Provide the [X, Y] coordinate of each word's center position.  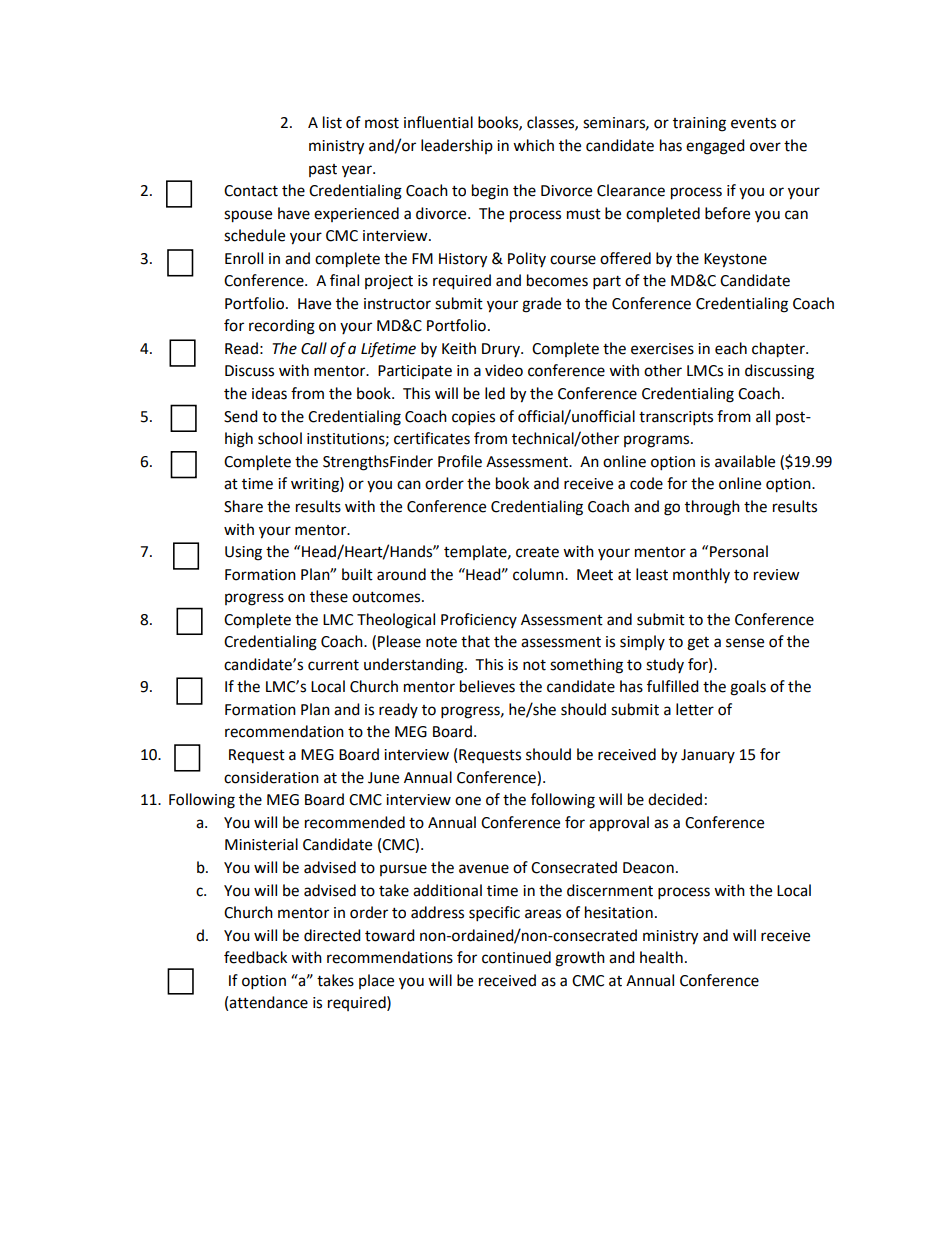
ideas [269, 393]
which [533, 145]
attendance [268, 1002]
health [661, 957]
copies [473, 418]
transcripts [676, 418]
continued [516, 957]
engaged [715, 147]
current [333, 665]
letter [695, 709]
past [323, 170]
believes [487, 686]
